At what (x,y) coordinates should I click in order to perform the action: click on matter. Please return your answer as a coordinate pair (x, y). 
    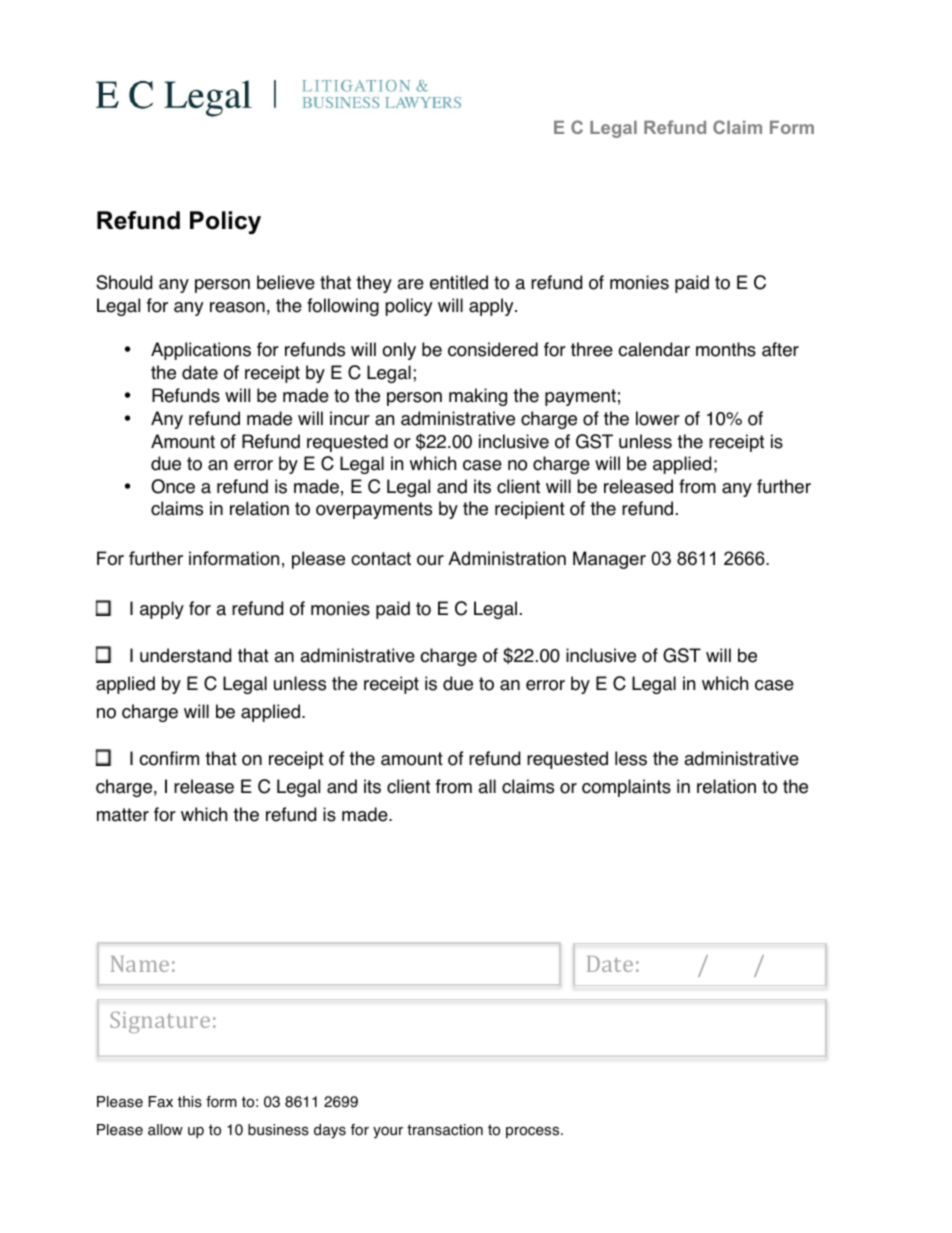
    Looking at the image, I should click on (123, 815).
